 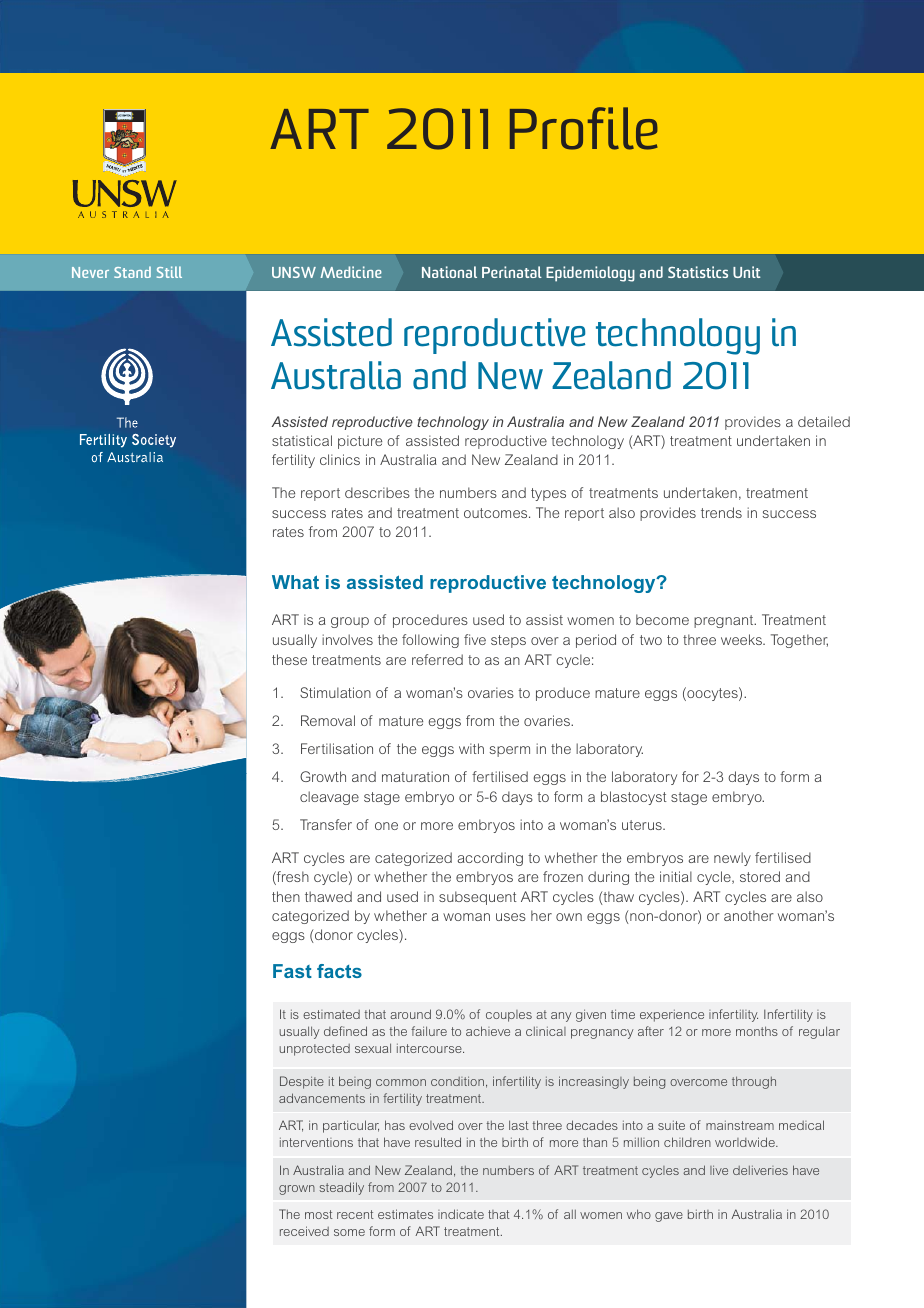 What do you see at coordinates (747, 272) in the page?
I see `Unit` at bounding box center [747, 272].
